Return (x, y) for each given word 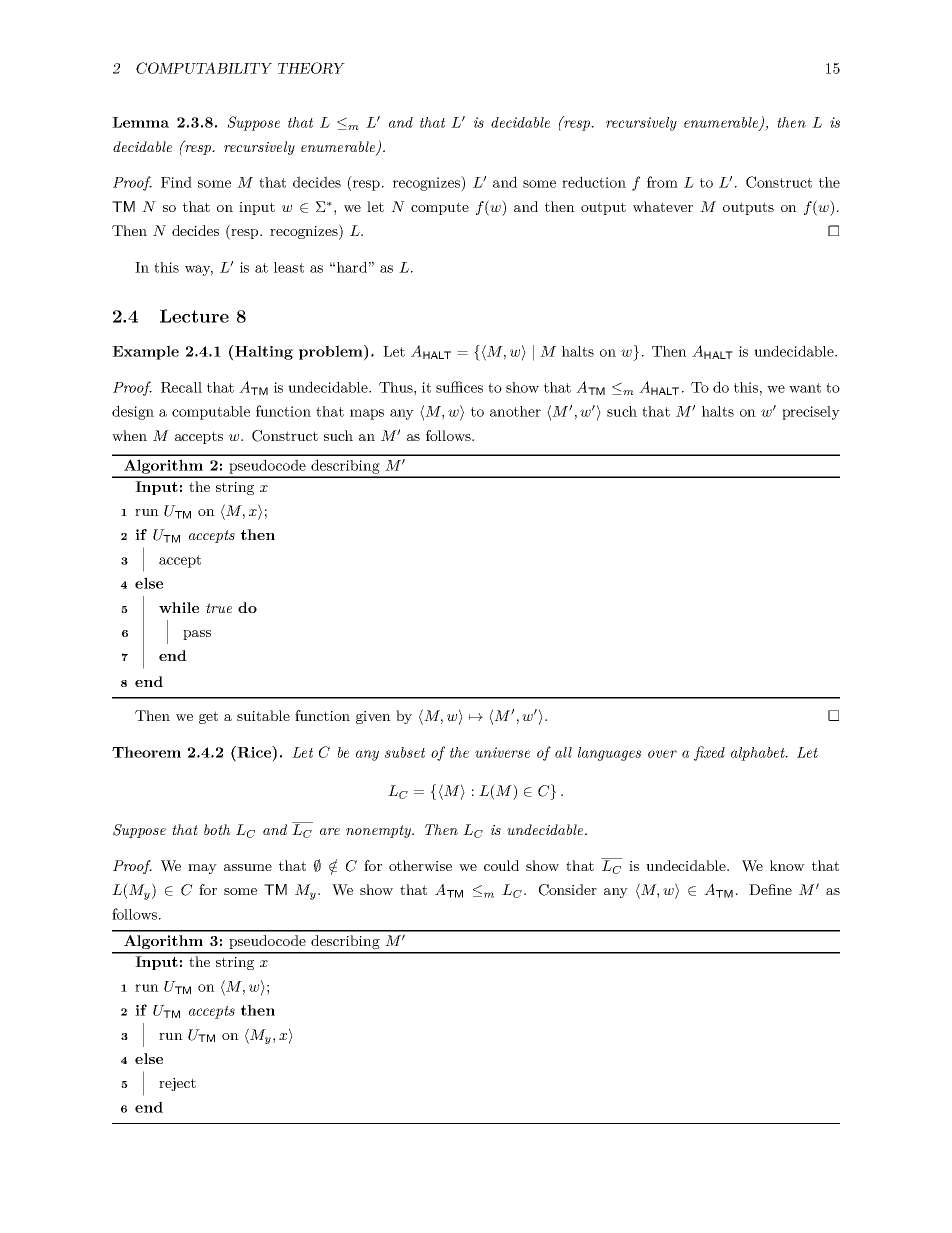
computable (211, 413)
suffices (459, 387)
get (208, 717)
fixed (709, 753)
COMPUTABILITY (204, 68)
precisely (811, 413)
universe (502, 752)
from (662, 182)
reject (177, 1084)
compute (440, 208)
